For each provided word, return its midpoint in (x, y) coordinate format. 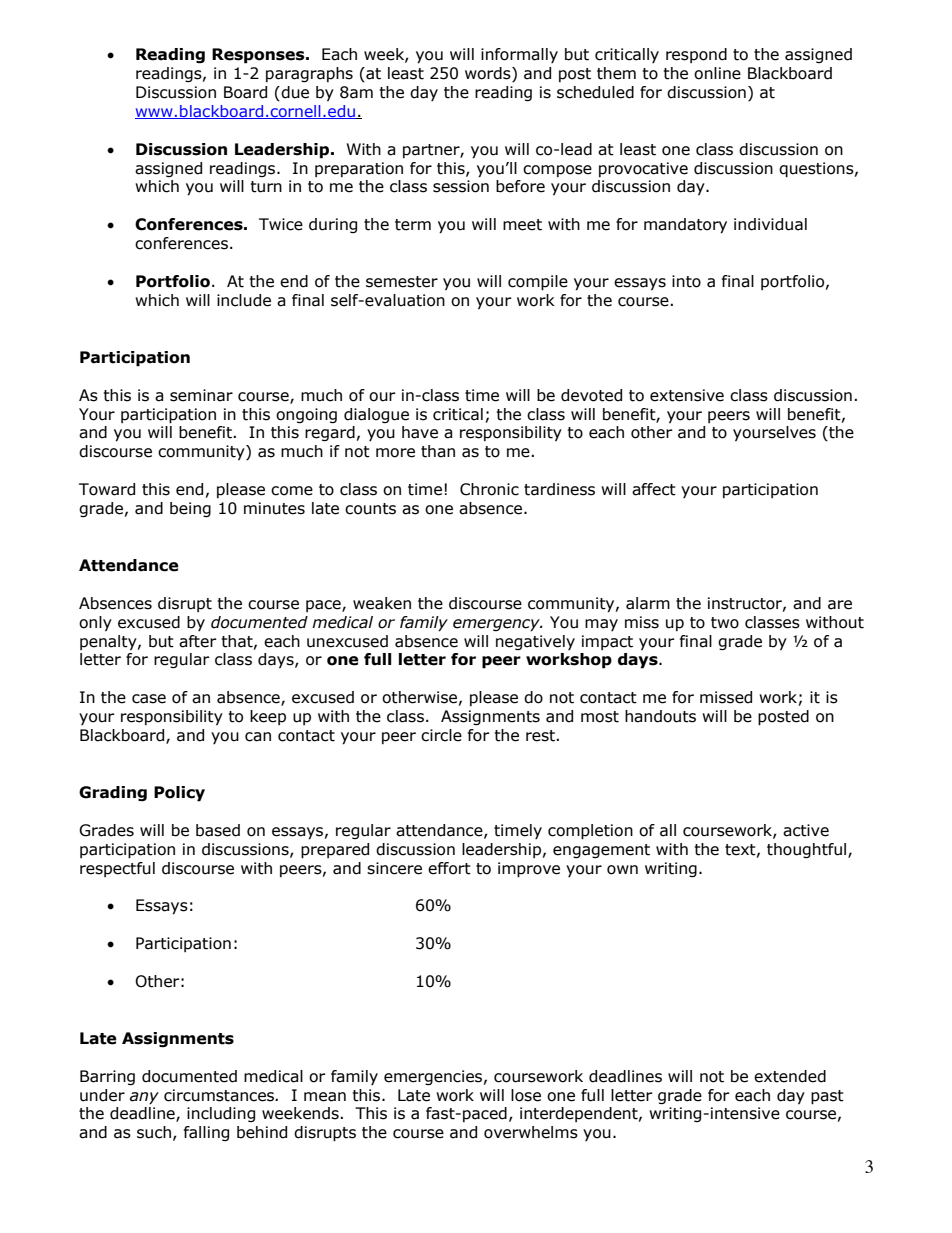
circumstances (220, 1095)
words (489, 74)
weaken (382, 603)
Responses (259, 56)
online (717, 73)
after (198, 641)
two (725, 623)
